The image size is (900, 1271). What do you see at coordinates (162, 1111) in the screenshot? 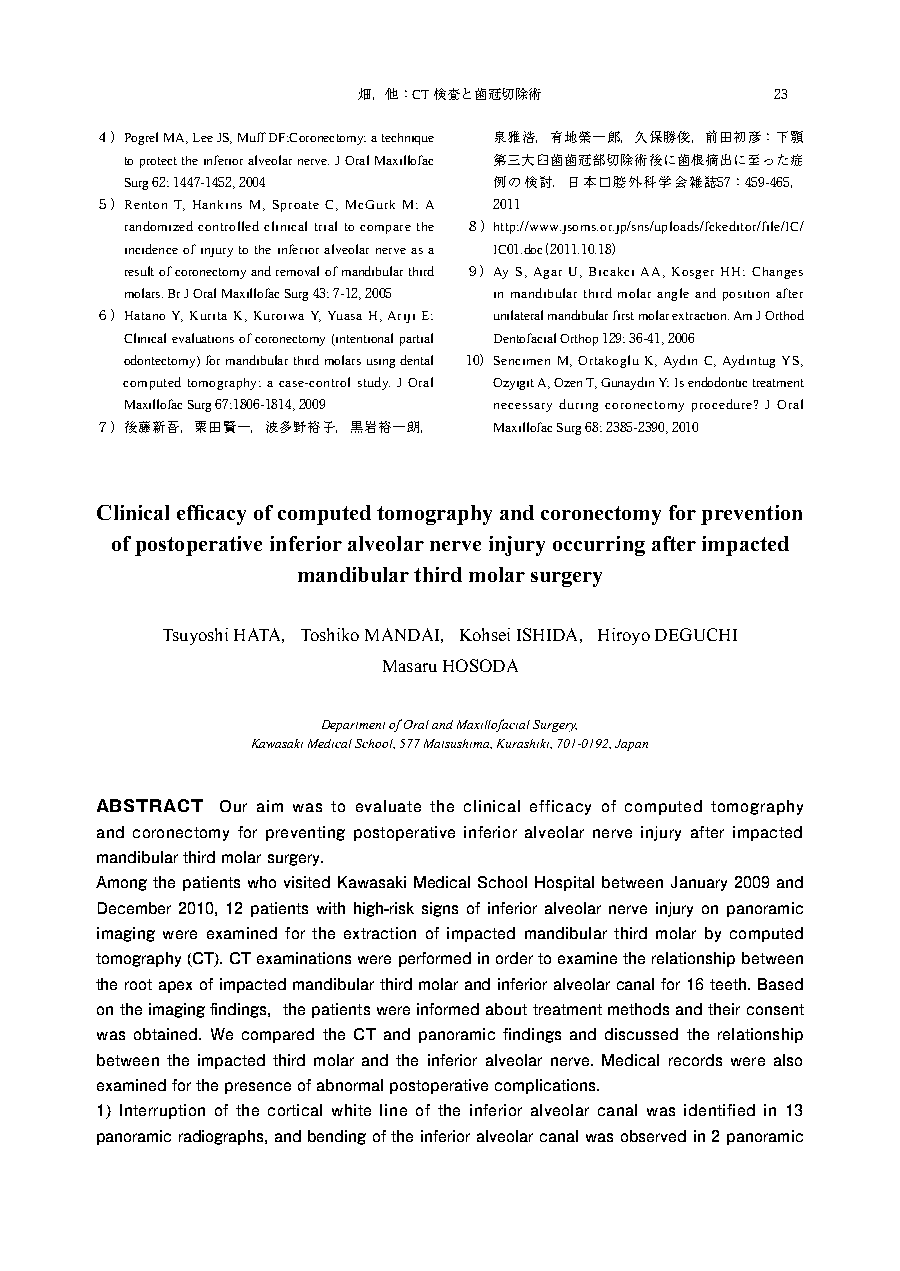
I see `Interruption` at bounding box center [162, 1111].
